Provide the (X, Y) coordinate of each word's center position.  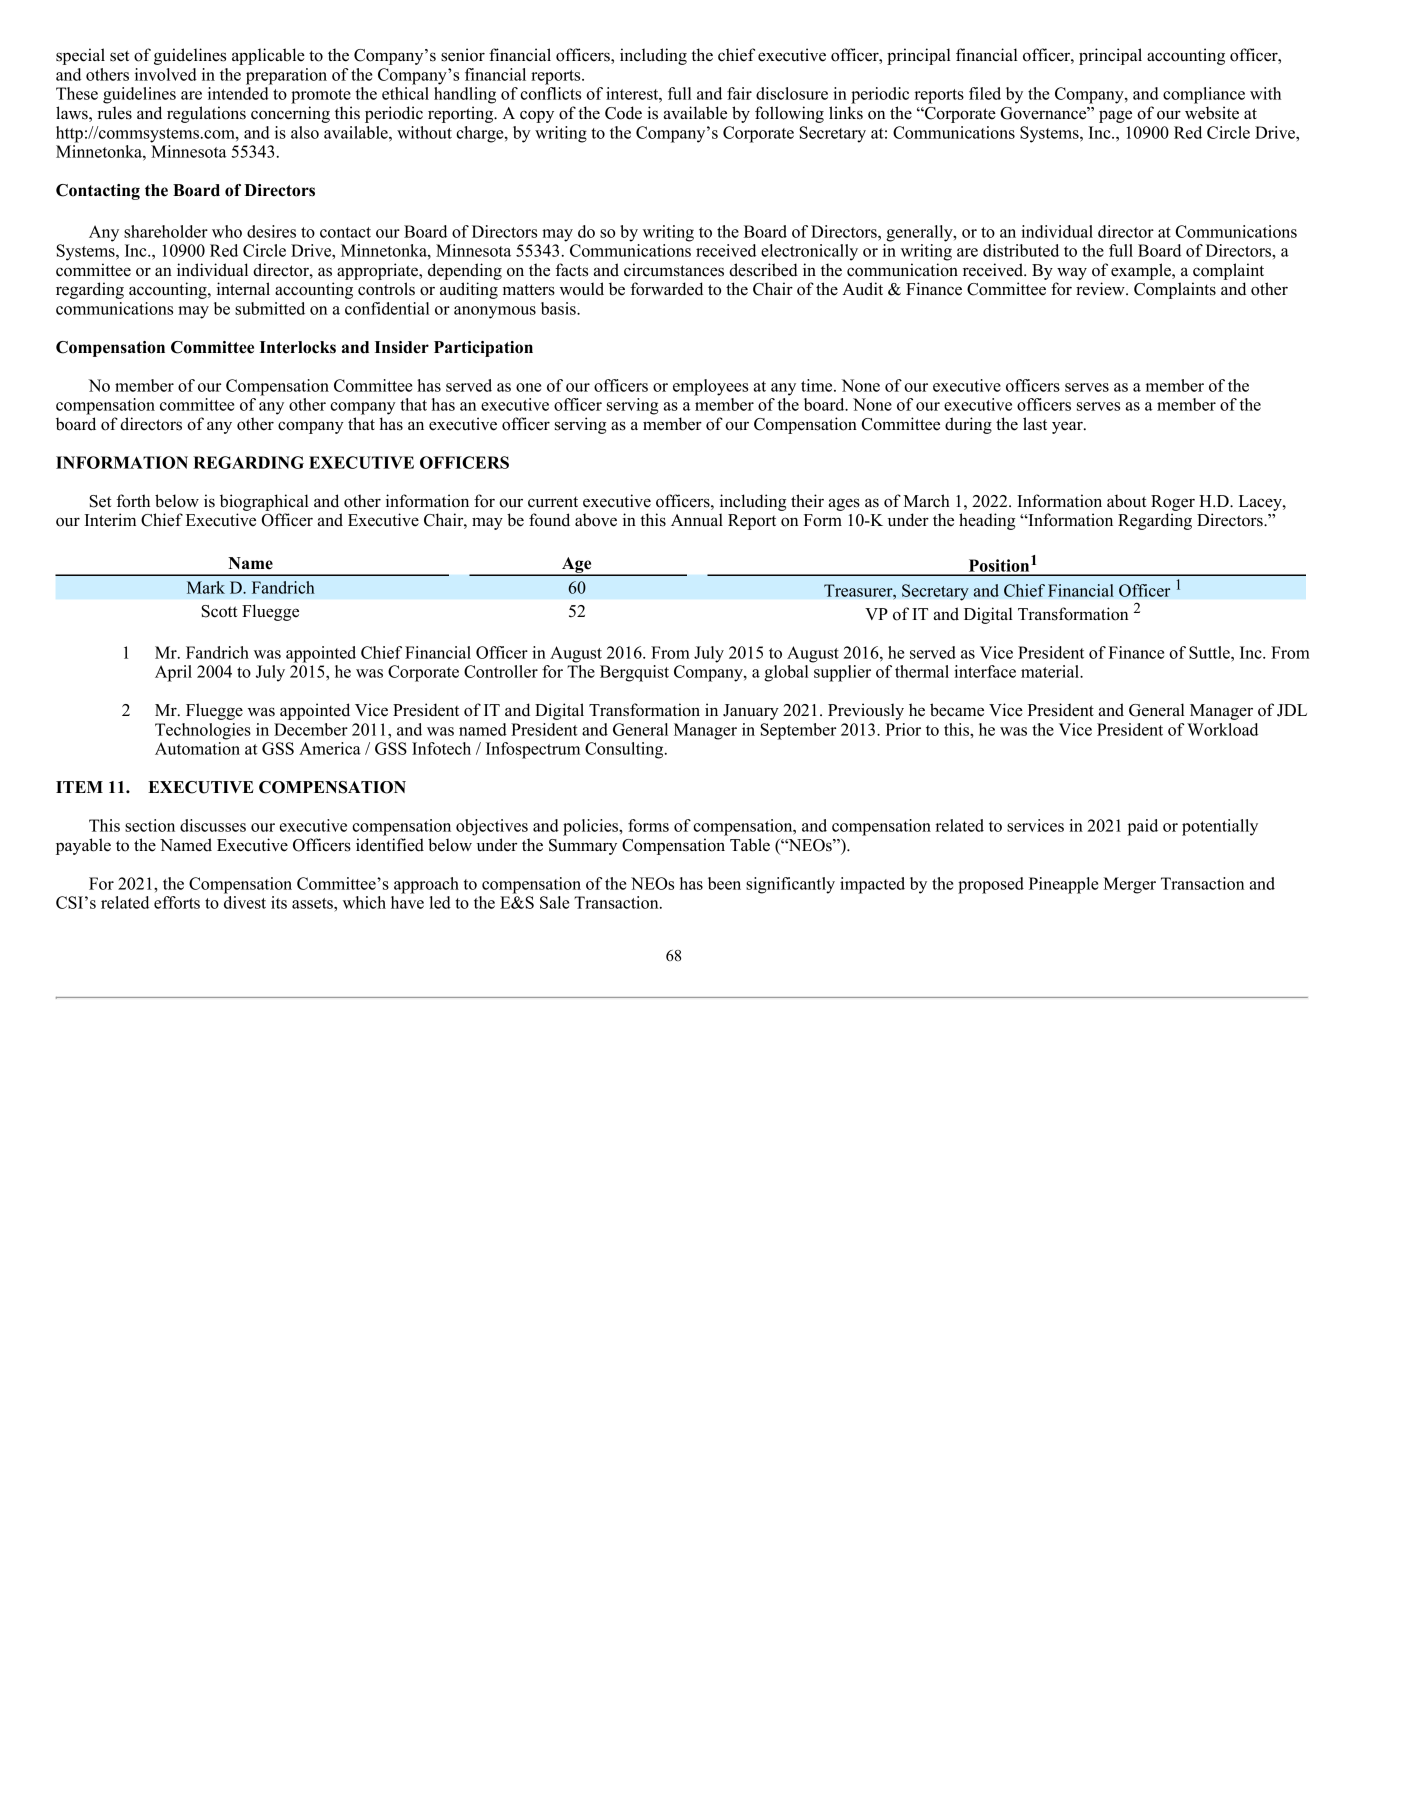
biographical (264, 502)
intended (238, 93)
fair (739, 93)
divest (245, 902)
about (1127, 501)
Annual (697, 520)
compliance (1204, 95)
